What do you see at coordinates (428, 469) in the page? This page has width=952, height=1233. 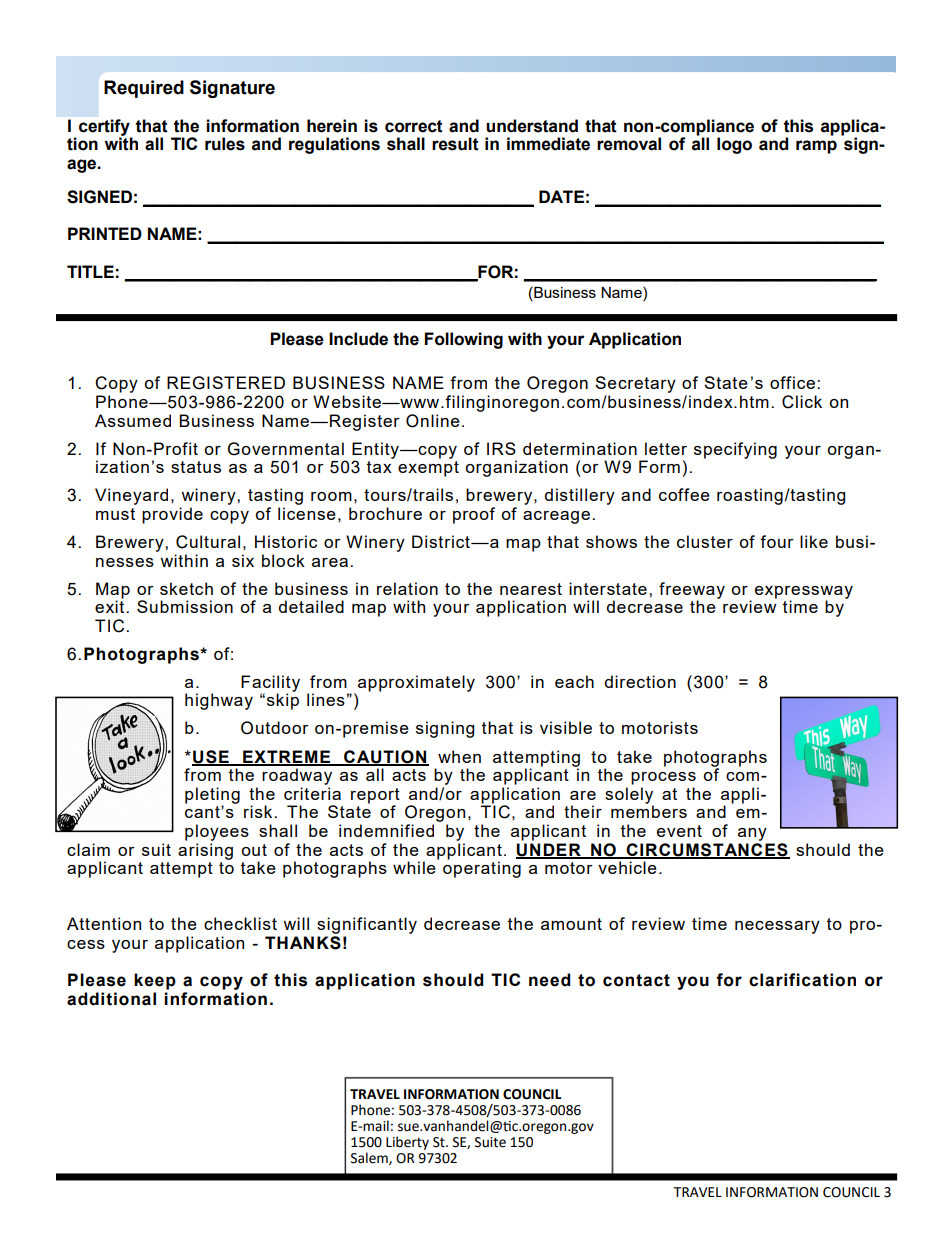 I see `exempt` at bounding box center [428, 469].
